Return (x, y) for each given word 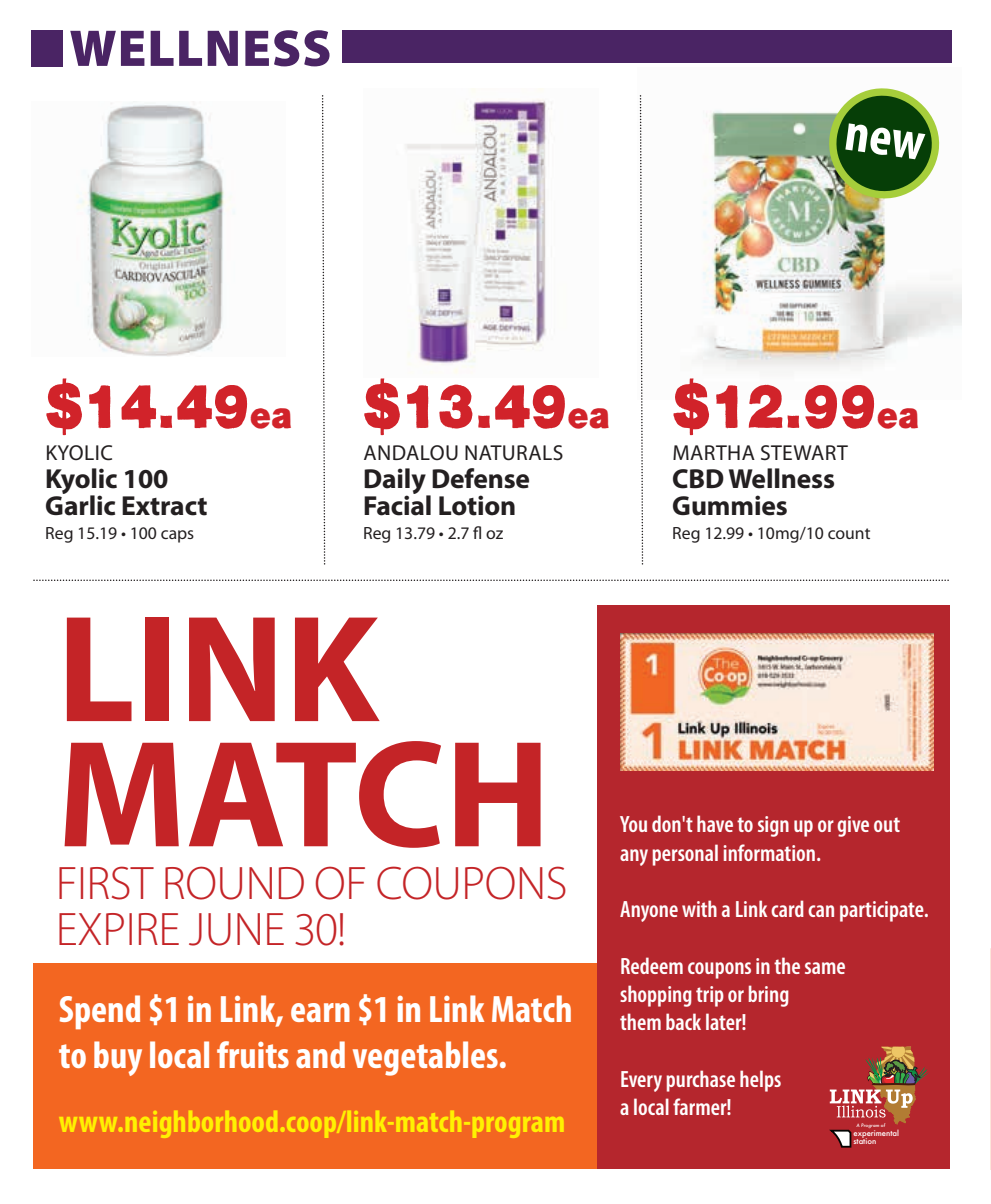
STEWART (804, 453)
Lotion (477, 505)
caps (177, 536)
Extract (164, 506)
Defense (480, 478)
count (849, 533)
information (769, 852)
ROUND (234, 883)
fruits (253, 1054)
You (633, 824)
